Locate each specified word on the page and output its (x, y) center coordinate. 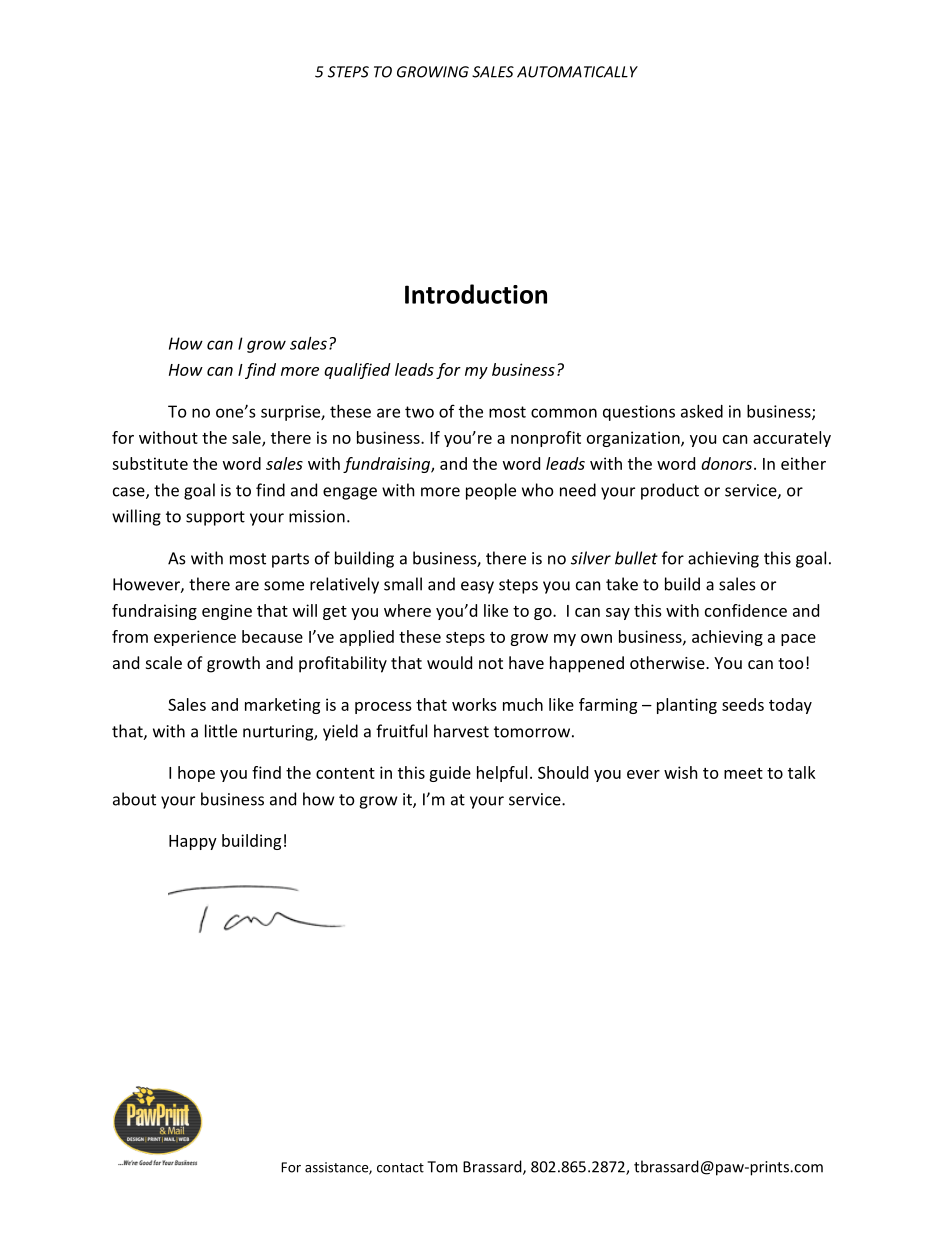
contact (400, 1168)
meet (743, 773)
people (491, 491)
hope (196, 774)
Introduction (476, 294)
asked (702, 411)
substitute (150, 463)
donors (728, 463)
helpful (502, 774)
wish (680, 772)
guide (450, 774)
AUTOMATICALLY (577, 72)
